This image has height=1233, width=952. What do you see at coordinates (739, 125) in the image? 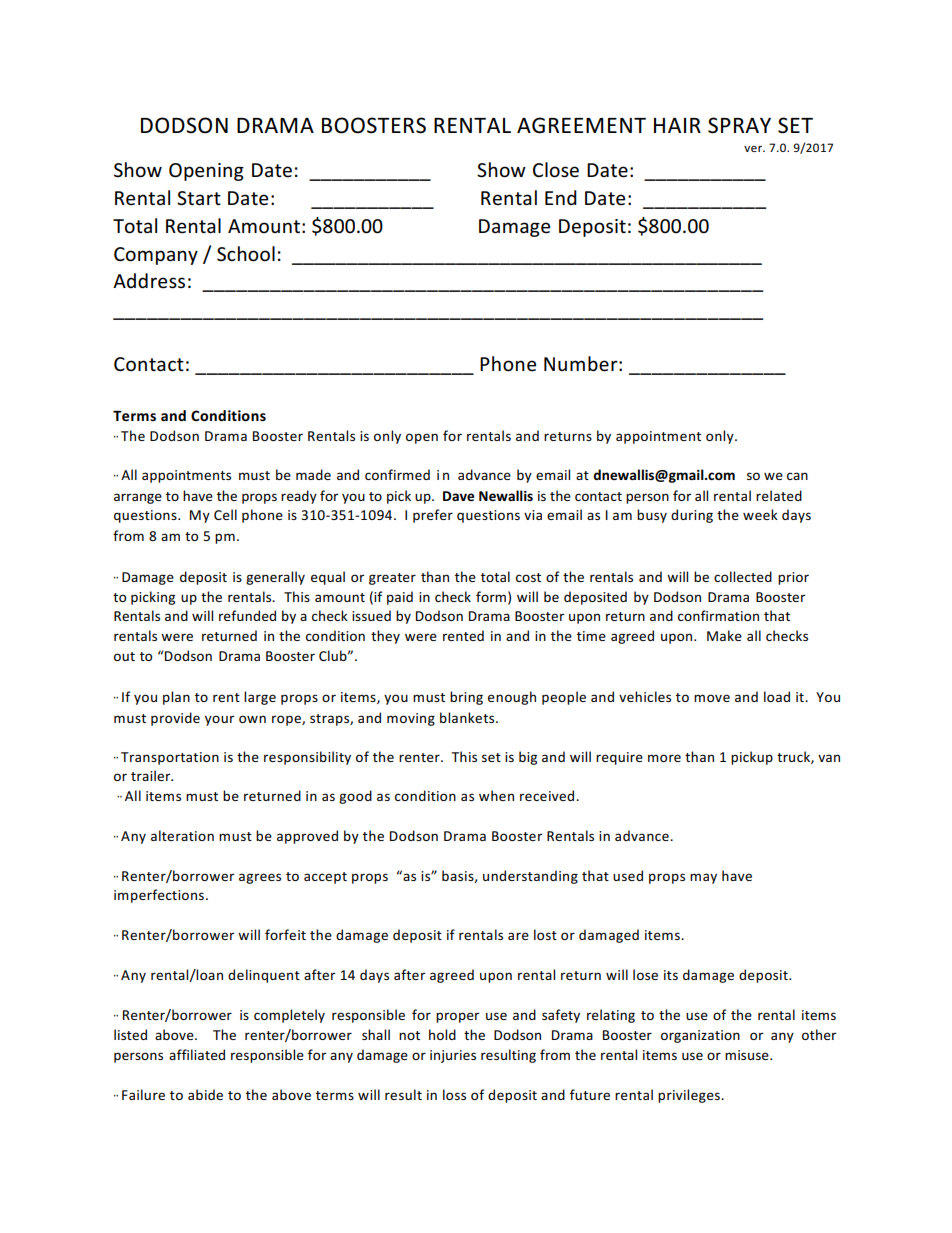
I see `SPRAY` at bounding box center [739, 125].
